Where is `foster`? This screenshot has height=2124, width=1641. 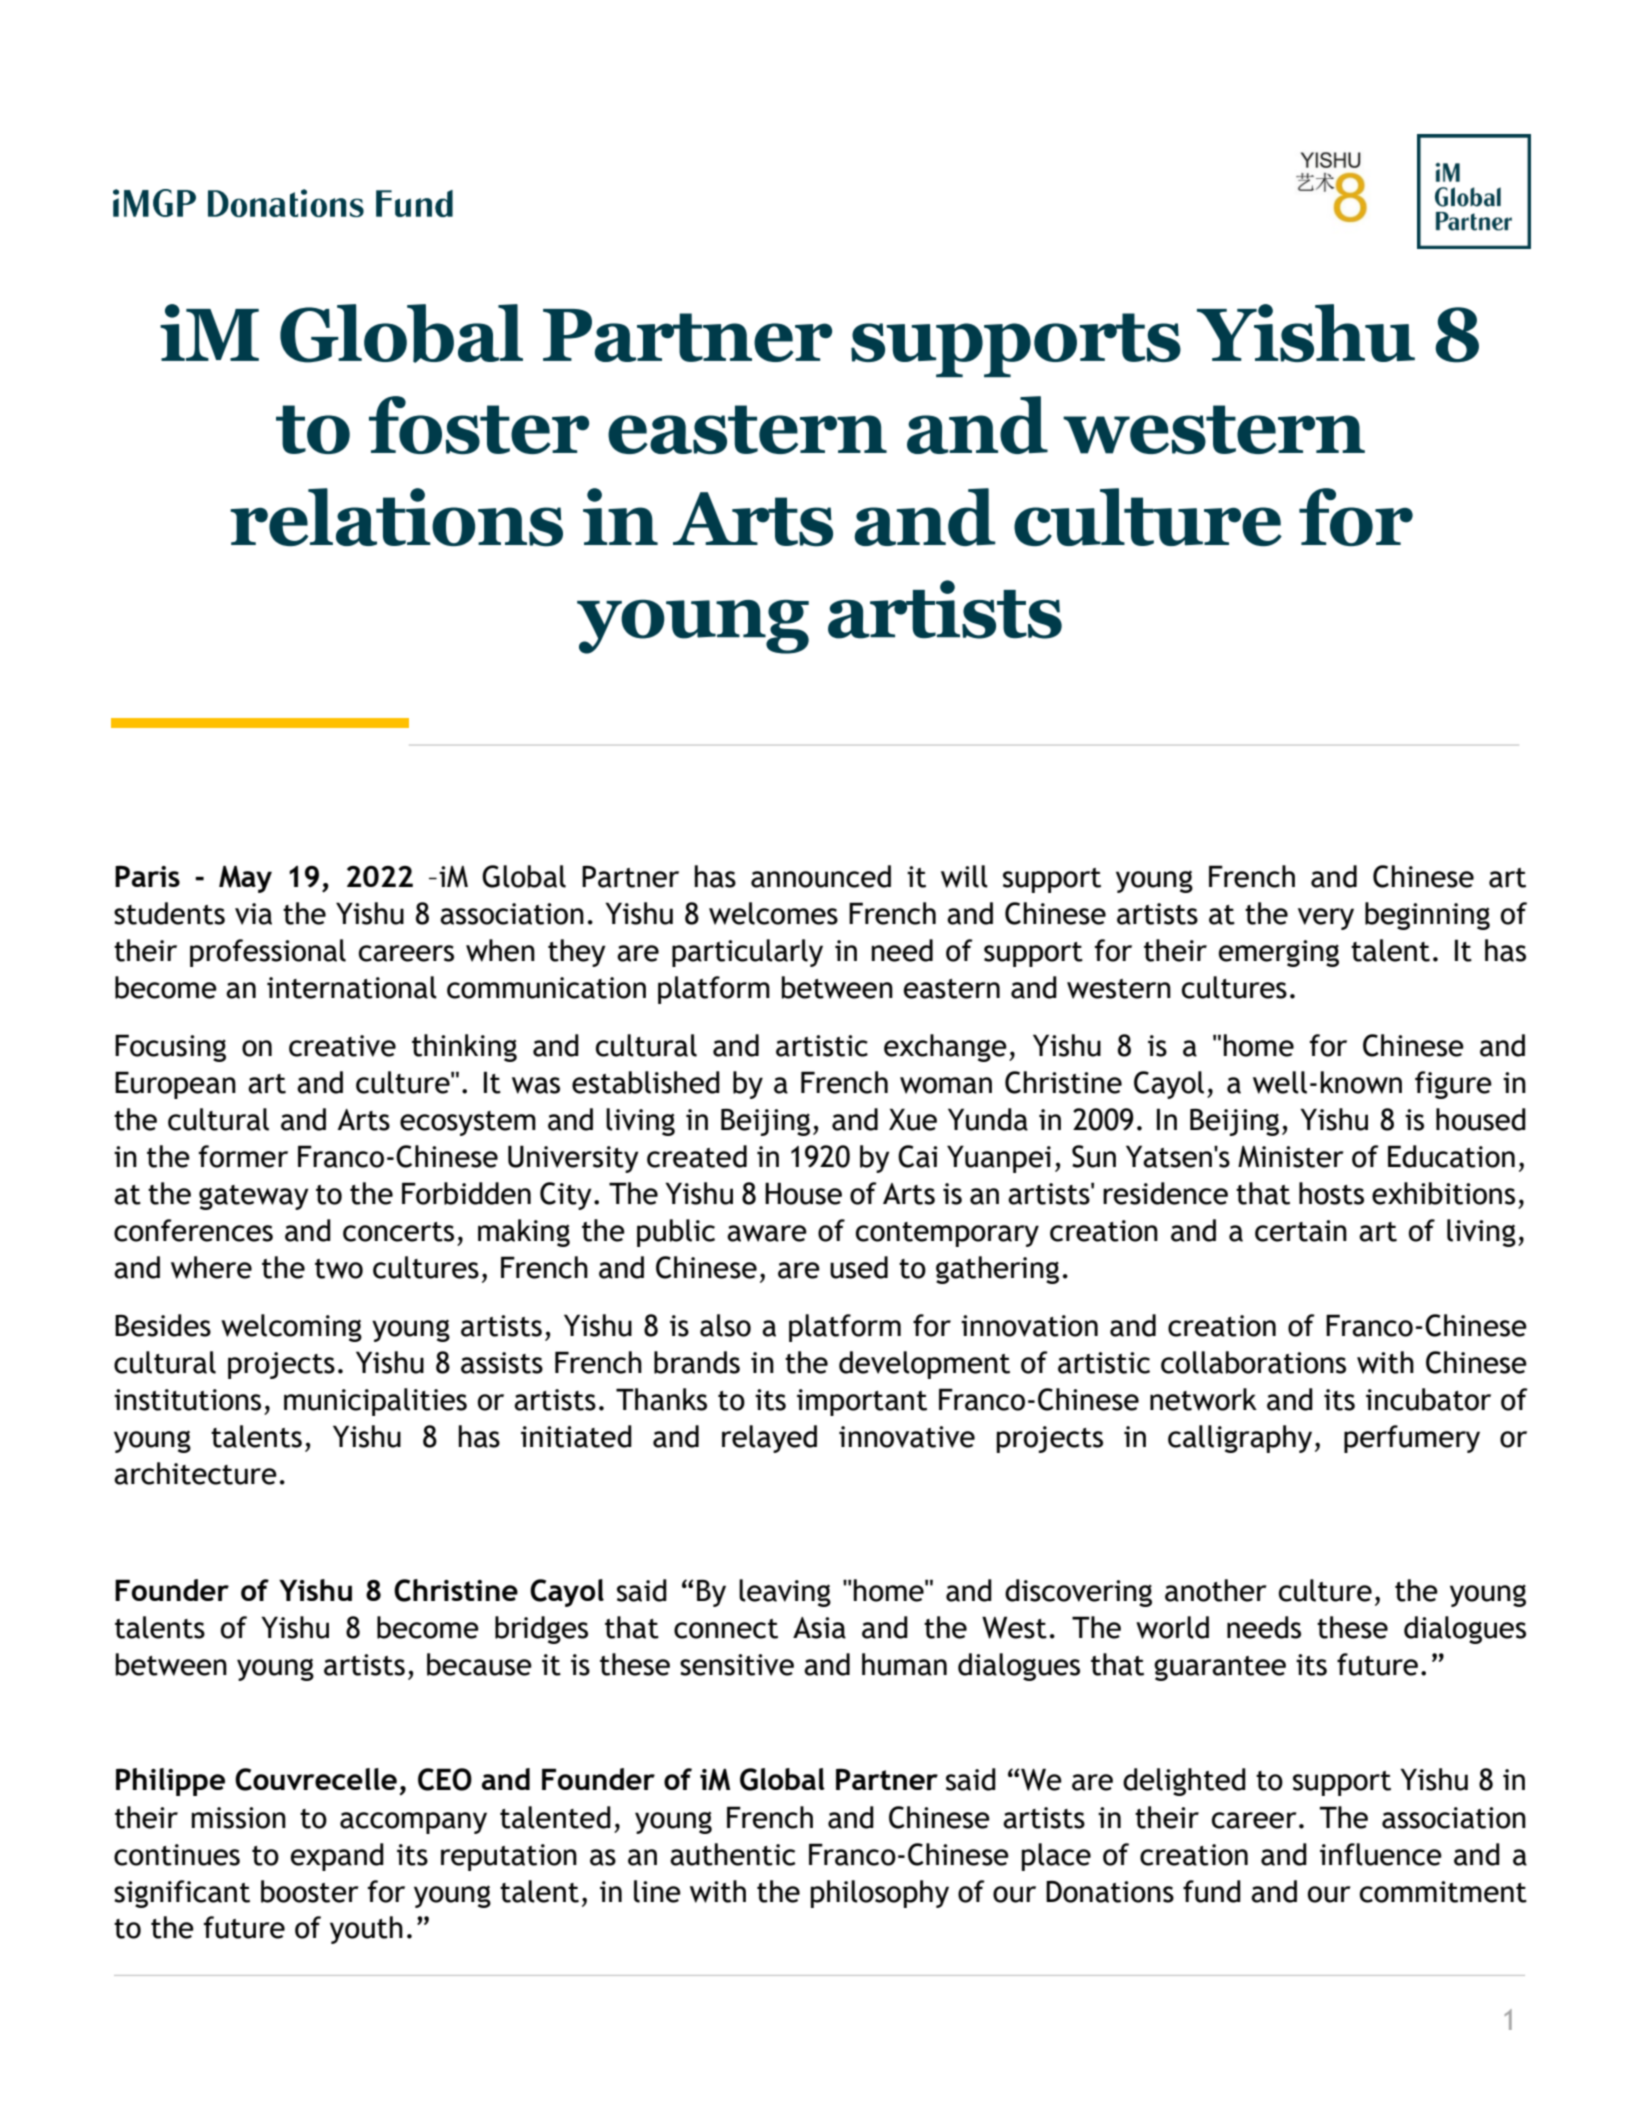
foster is located at coordinates (479, 425).
